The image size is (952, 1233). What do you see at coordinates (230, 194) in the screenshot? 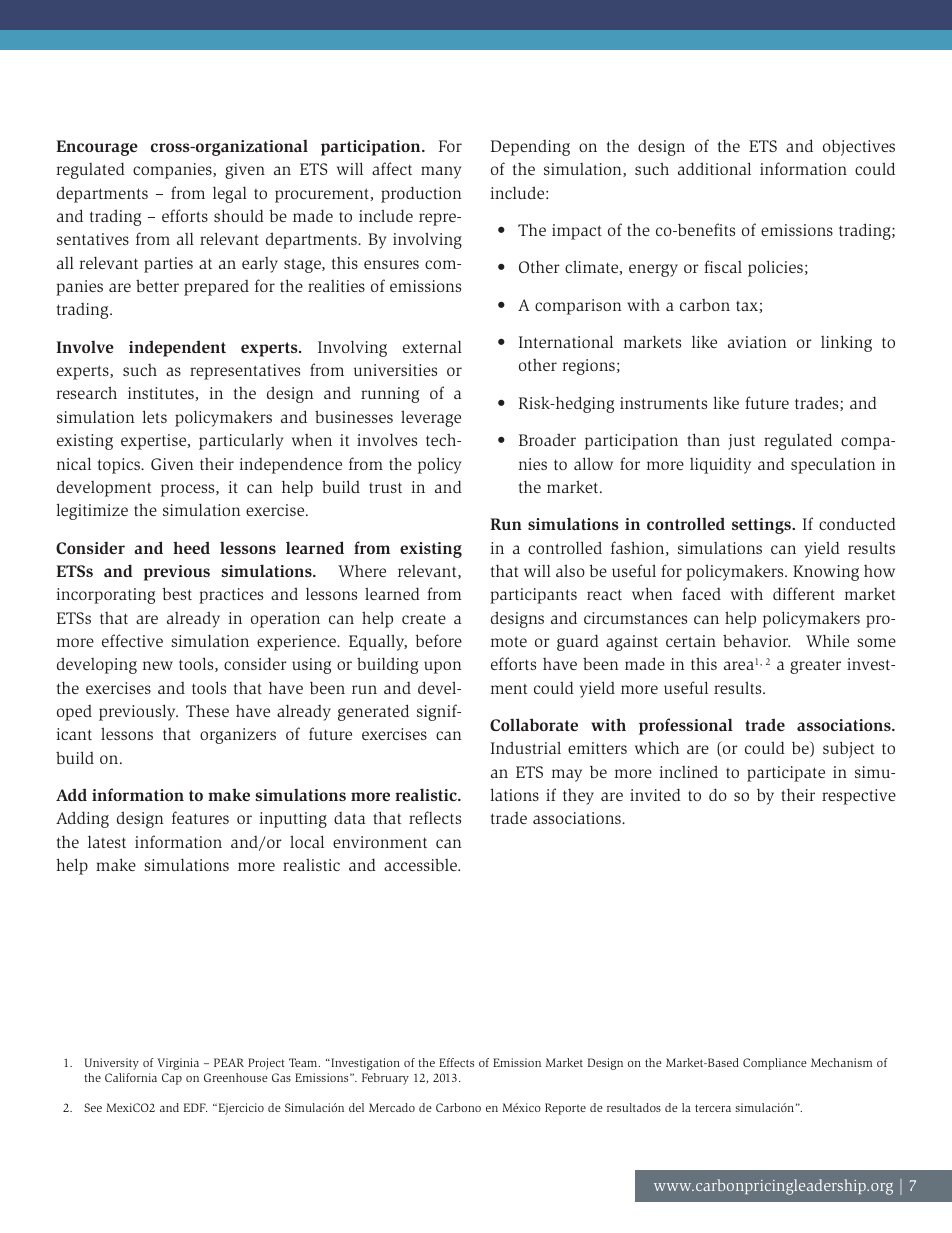
I see `legal` at bounding box center [230, 194].
